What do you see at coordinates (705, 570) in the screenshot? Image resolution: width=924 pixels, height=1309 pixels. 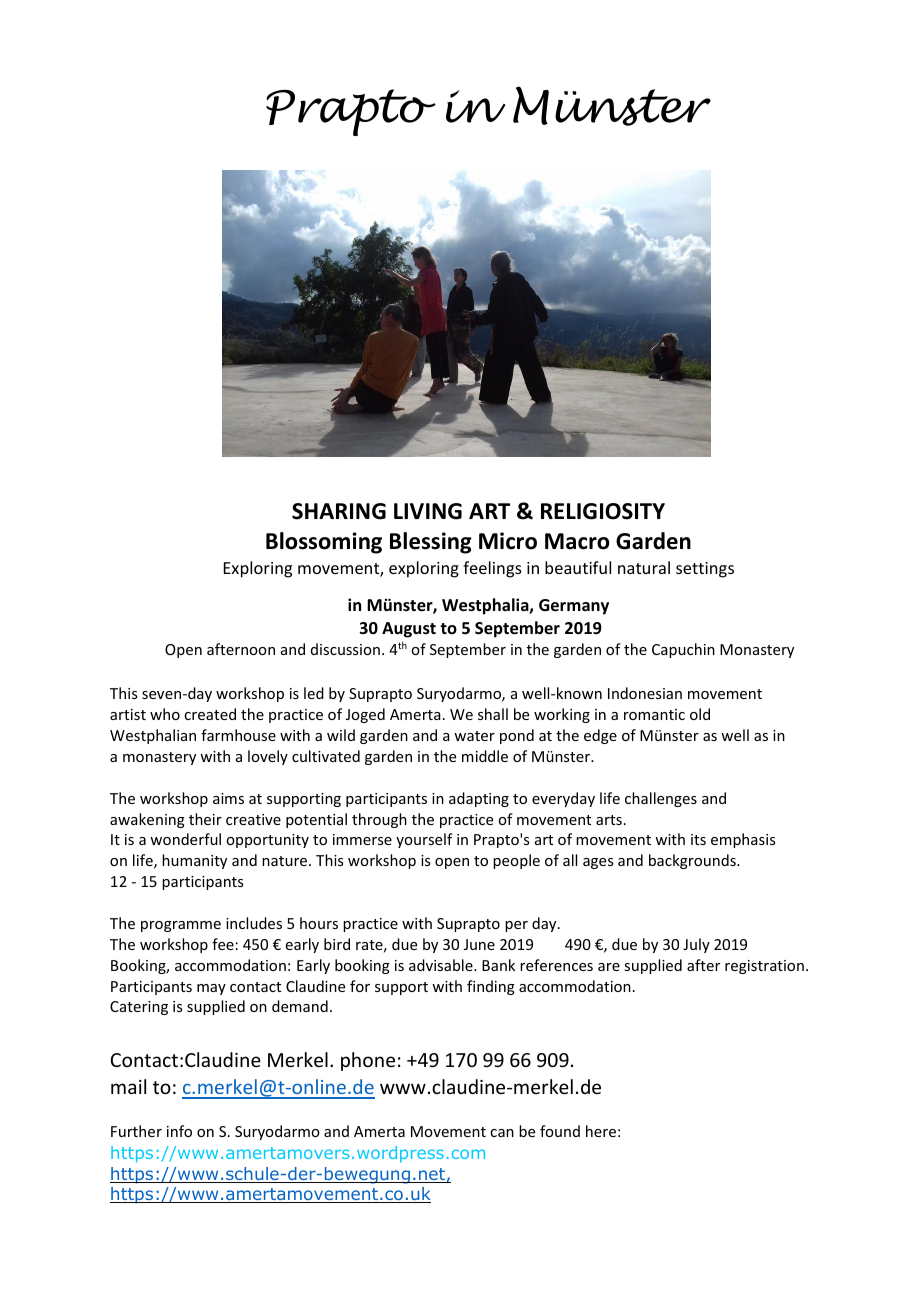 I see `settings` at bounding box center [705, 570].
